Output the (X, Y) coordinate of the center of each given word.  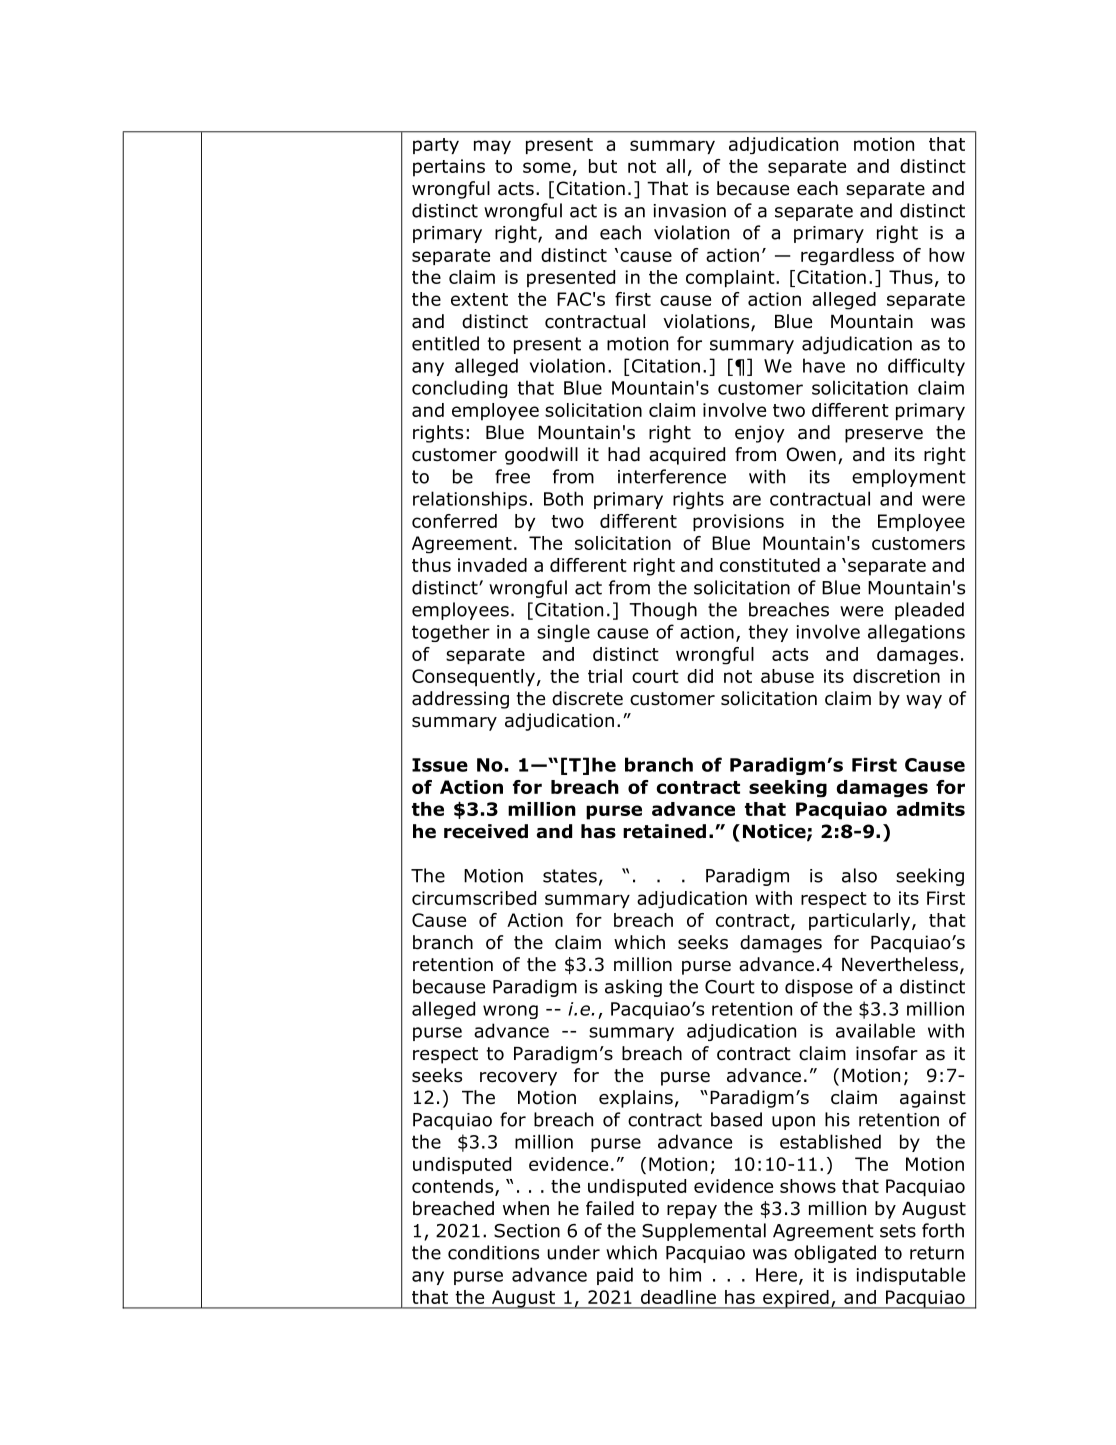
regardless (847, 256)
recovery (518, 1079)
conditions (493, 1252)
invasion (689, 211)
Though (663, 611)
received (486, 831)
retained (664, 831)
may (492, 147)
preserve (884, 436)
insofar (887, 1053)
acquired (687, 456)
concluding (459, 389)
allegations (916, 633)
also (859, 875)
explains (636, 1099)
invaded (492, 565)
